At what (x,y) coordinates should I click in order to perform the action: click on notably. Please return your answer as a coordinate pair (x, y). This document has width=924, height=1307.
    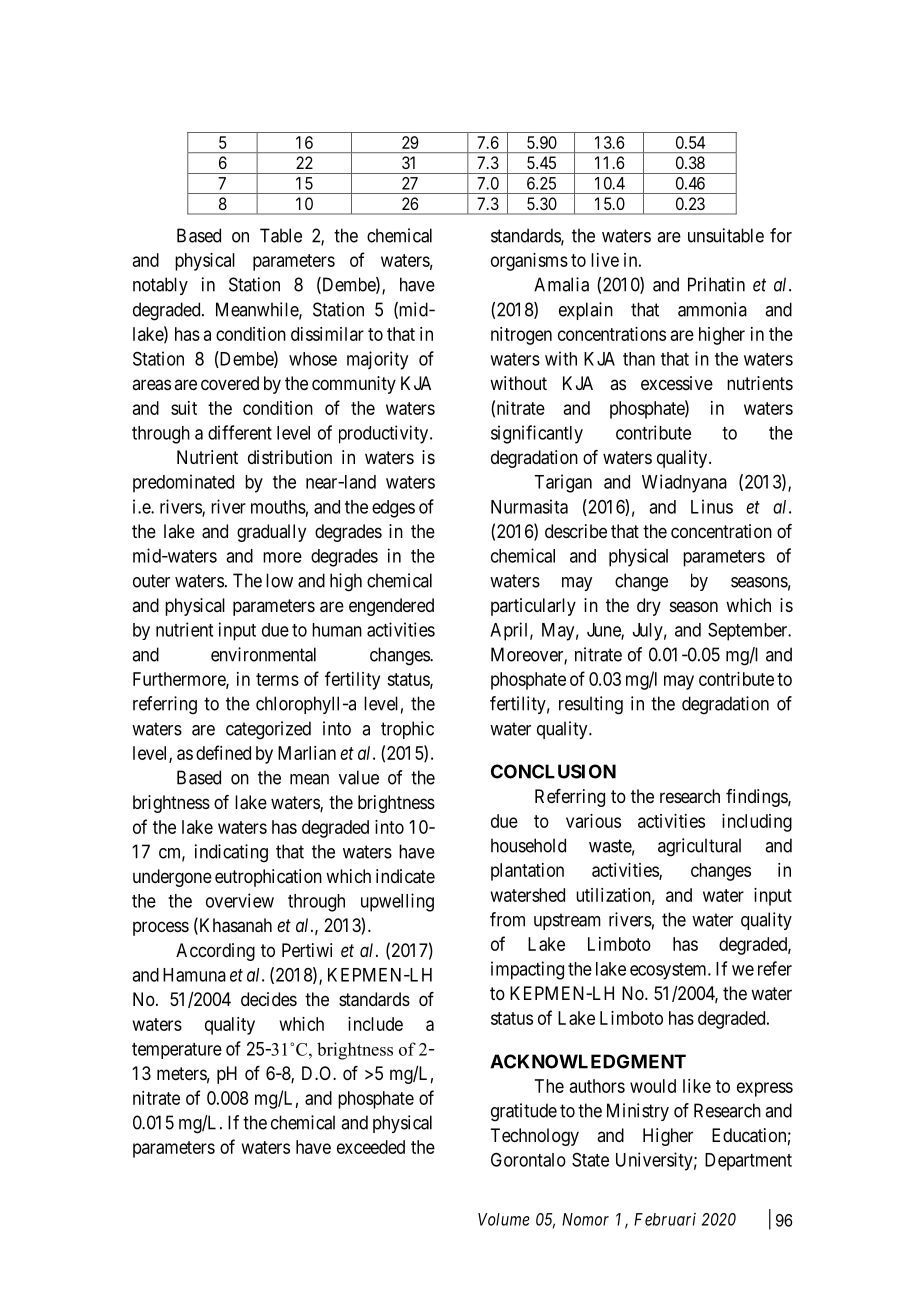
    Looking at the image, I should click on (160, 286).
